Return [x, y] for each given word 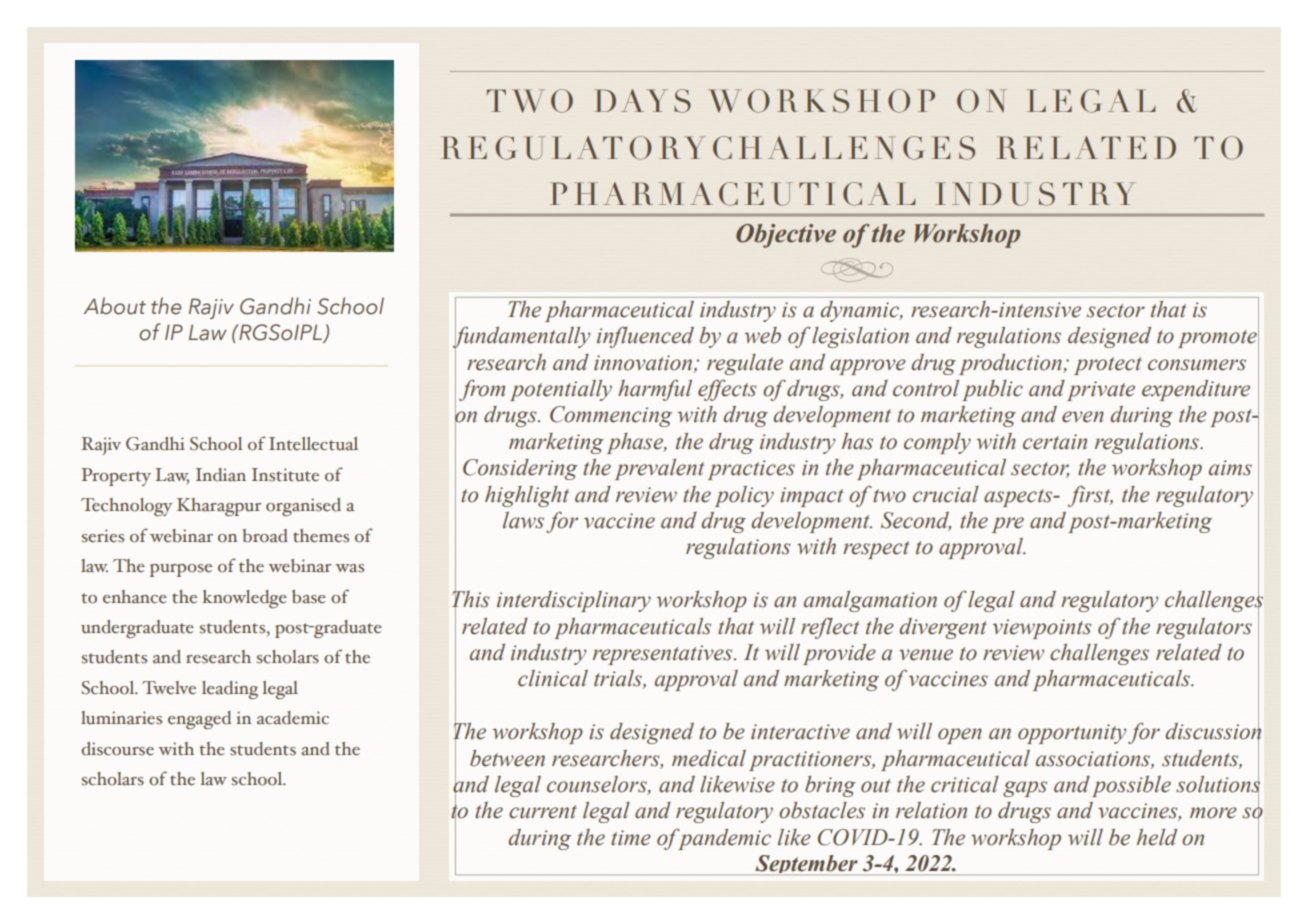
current [543, 812]
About [115, 306]
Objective [786, 236]
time [631, 838]
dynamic [861, 311]
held [1157, 837]
